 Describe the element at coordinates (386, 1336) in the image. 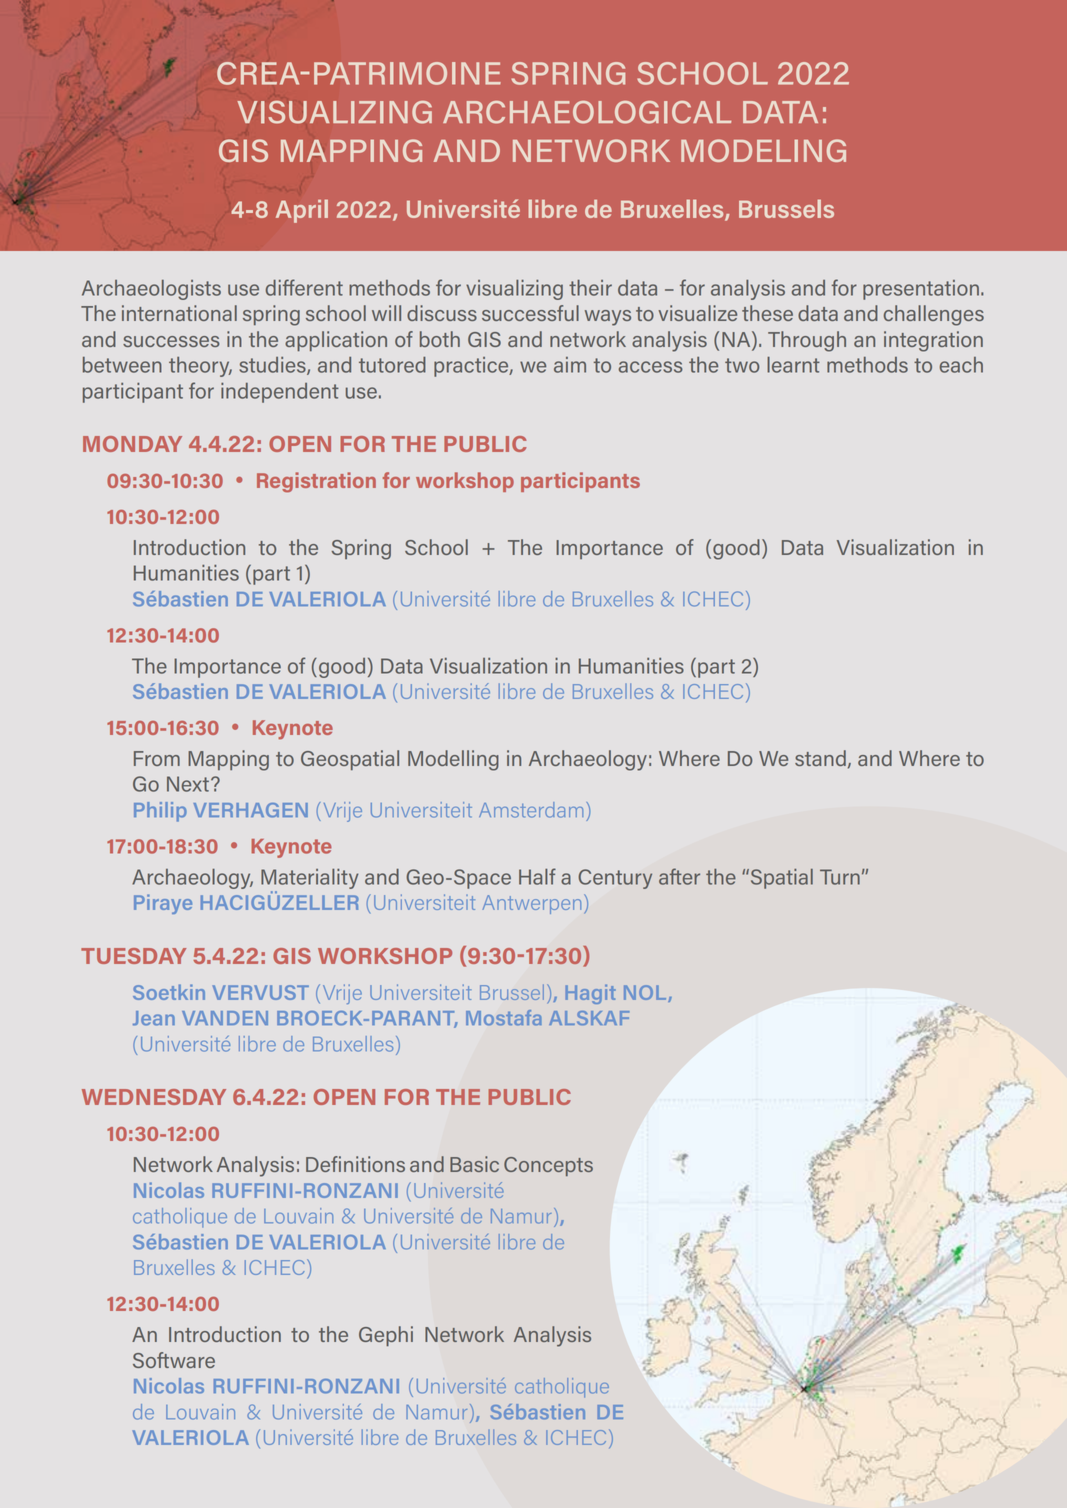

I see `Gephi` at that location.
